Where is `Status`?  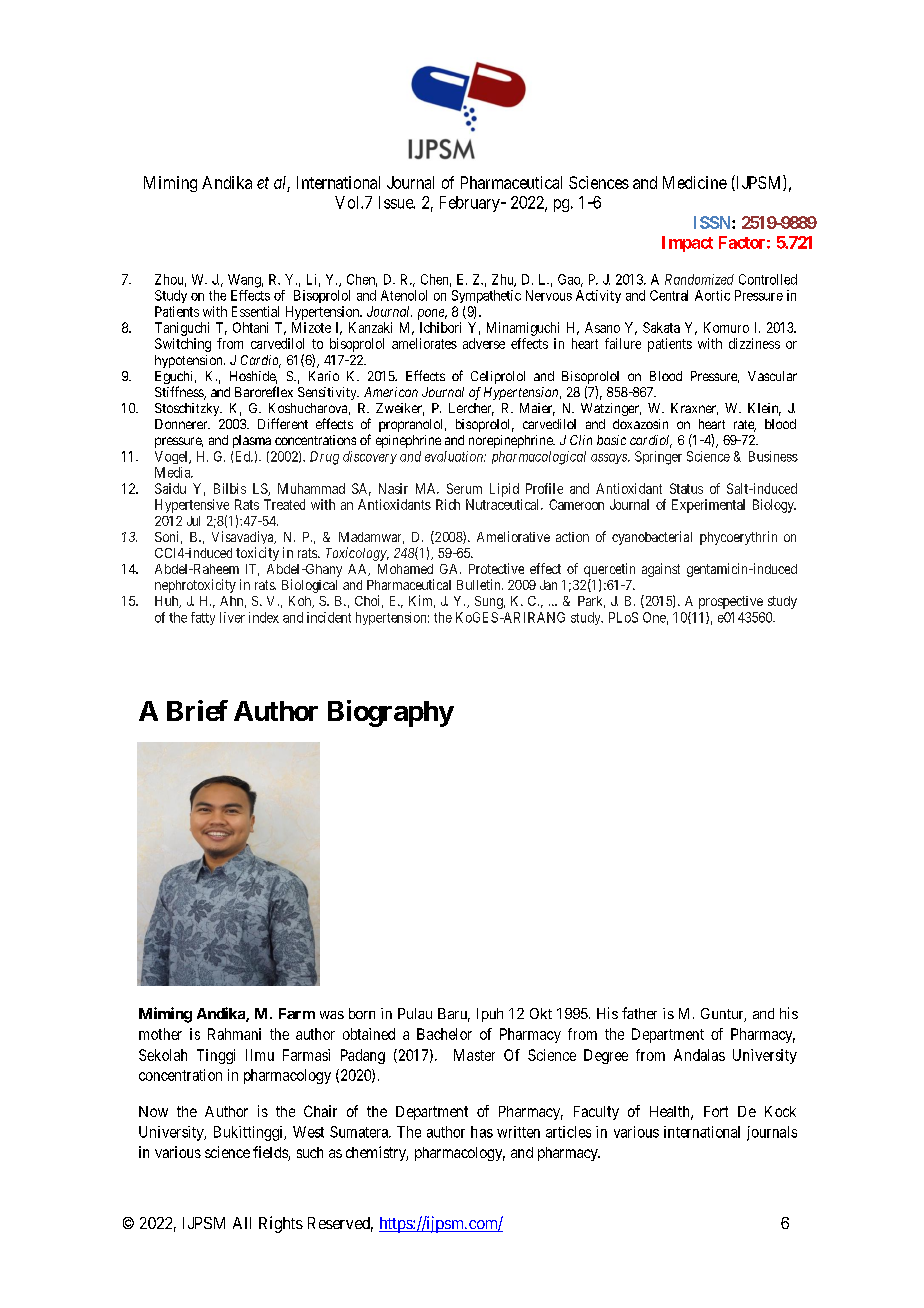 Status is located at coordinates (686, 488).
